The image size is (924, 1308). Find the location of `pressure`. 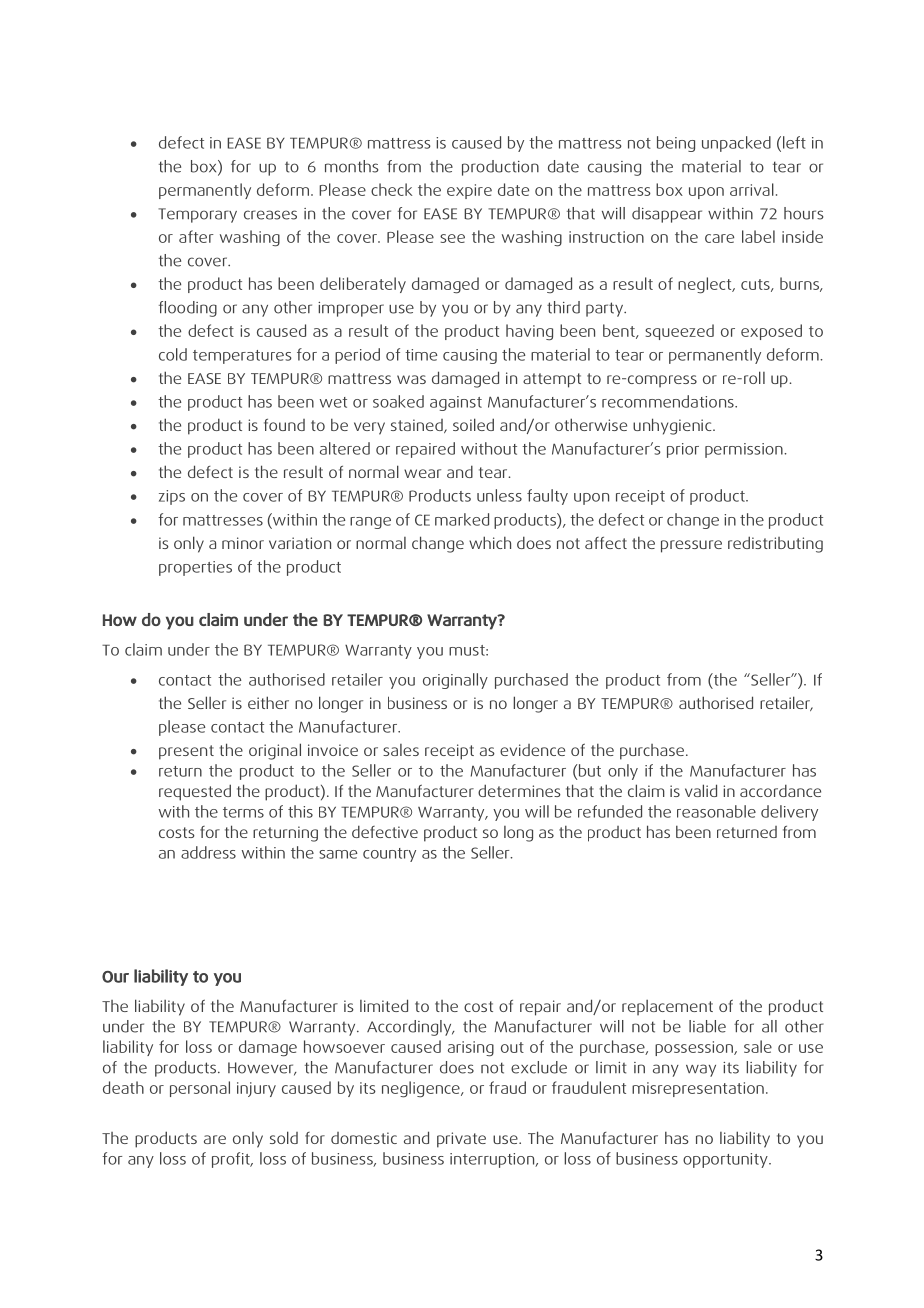

pressure is located at coordinates (691, 546).
